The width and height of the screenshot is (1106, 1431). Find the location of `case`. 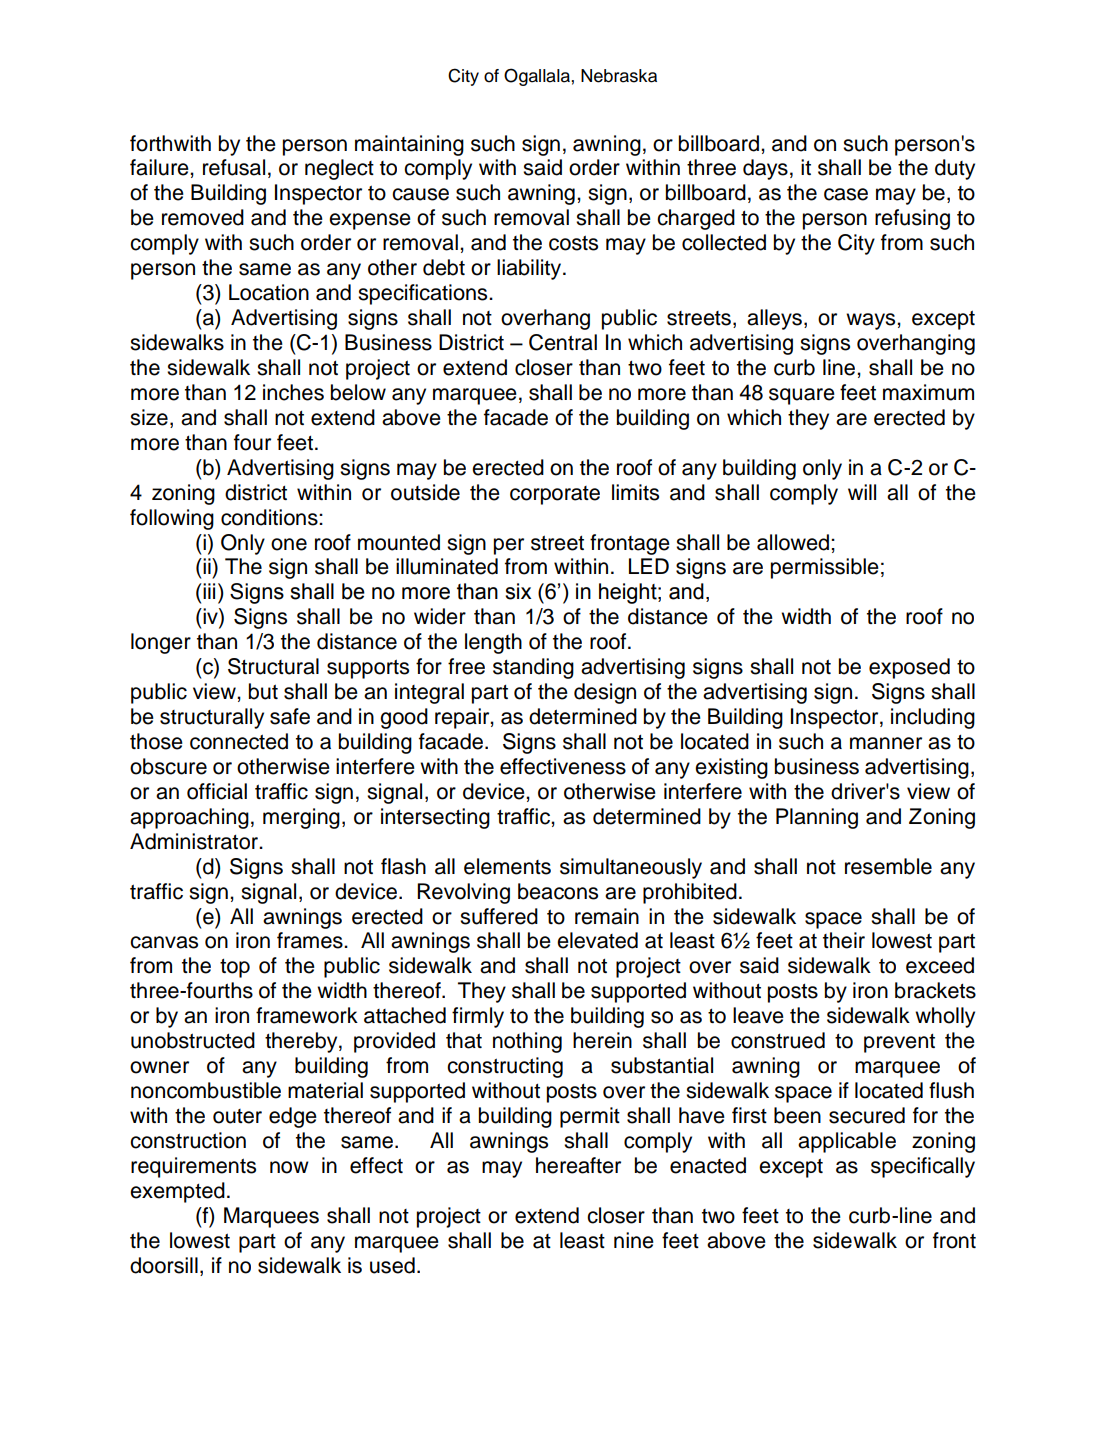

case is located at coordinates (846, 194).
